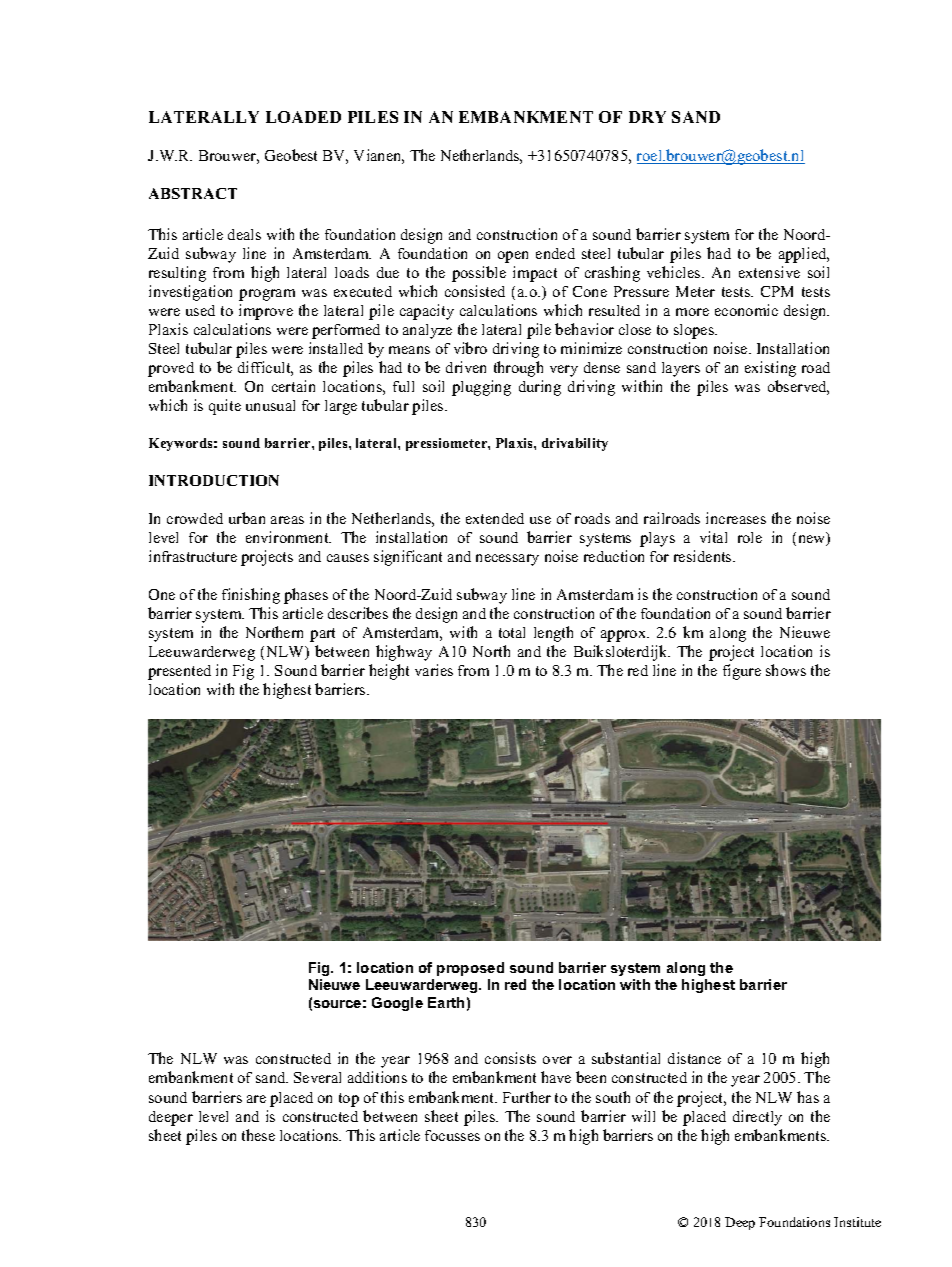 This page has height=1267, width=952. I want to click on LOADED, so click(303, 117).
